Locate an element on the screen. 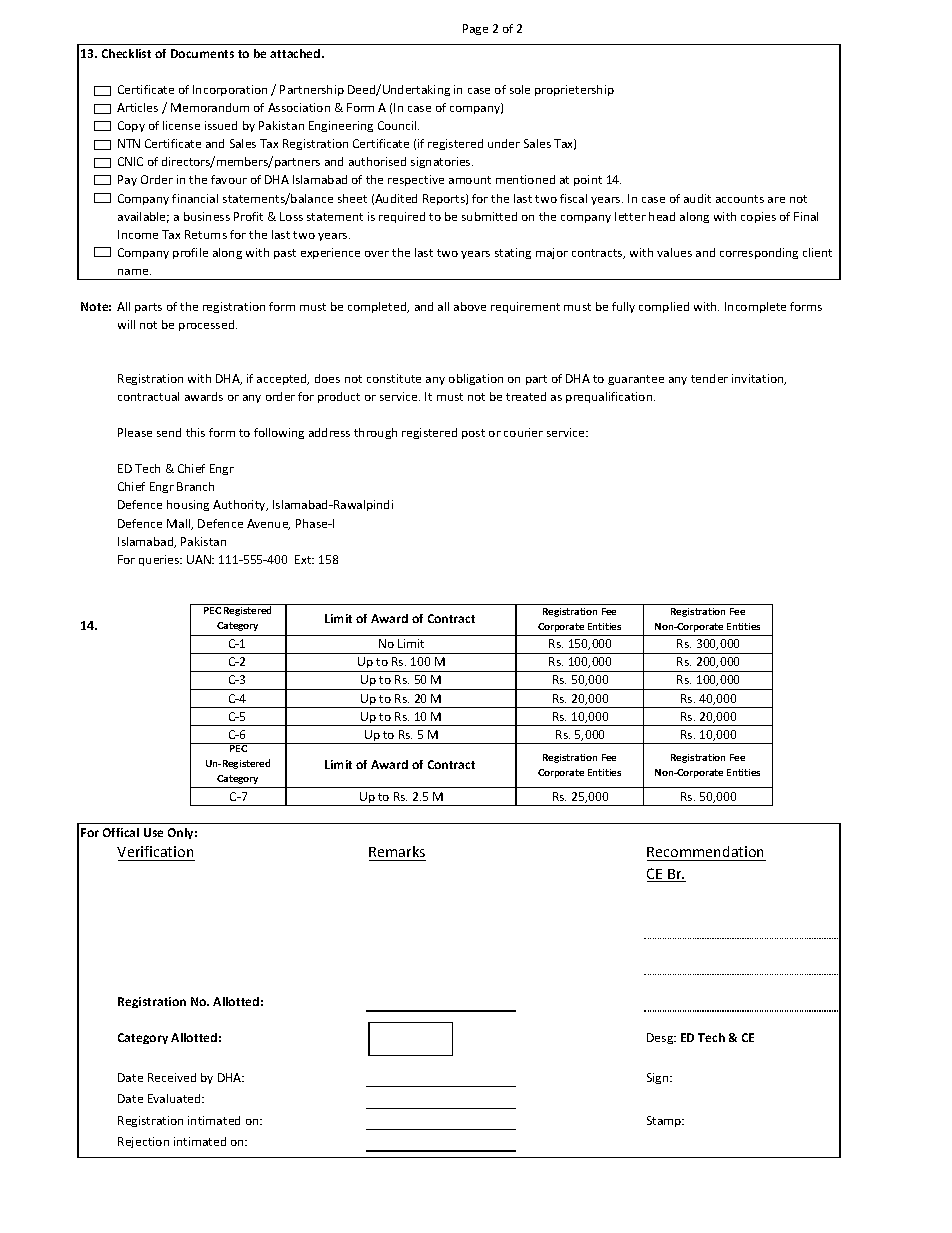 The height and width of the screenshot is (1233, 952). Remarks is located at coordinates (397, 851).
